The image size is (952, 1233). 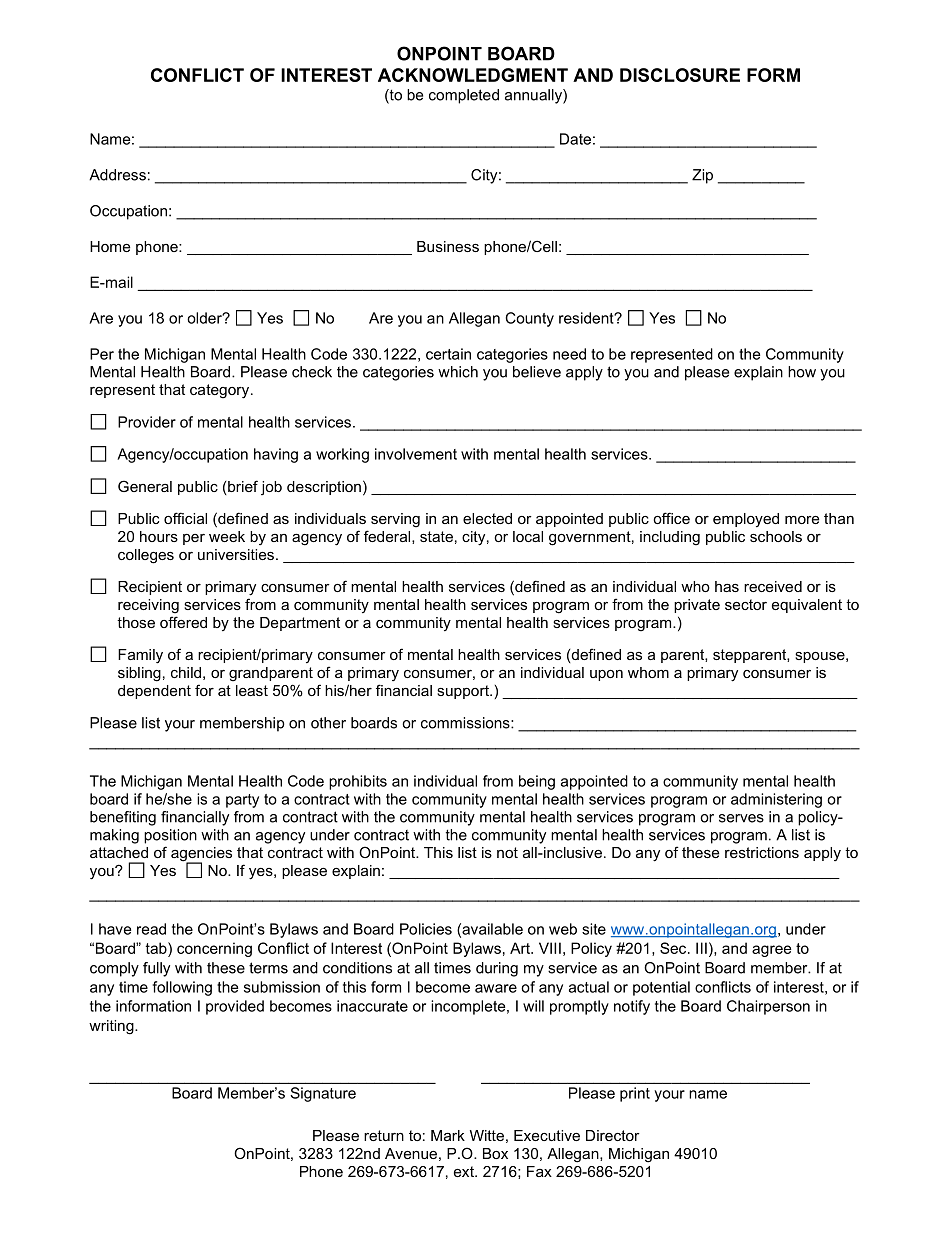 What do you see at coordinates (464, 96) in the screenshot?
I see `completed` at bounding box center [464, 96].
